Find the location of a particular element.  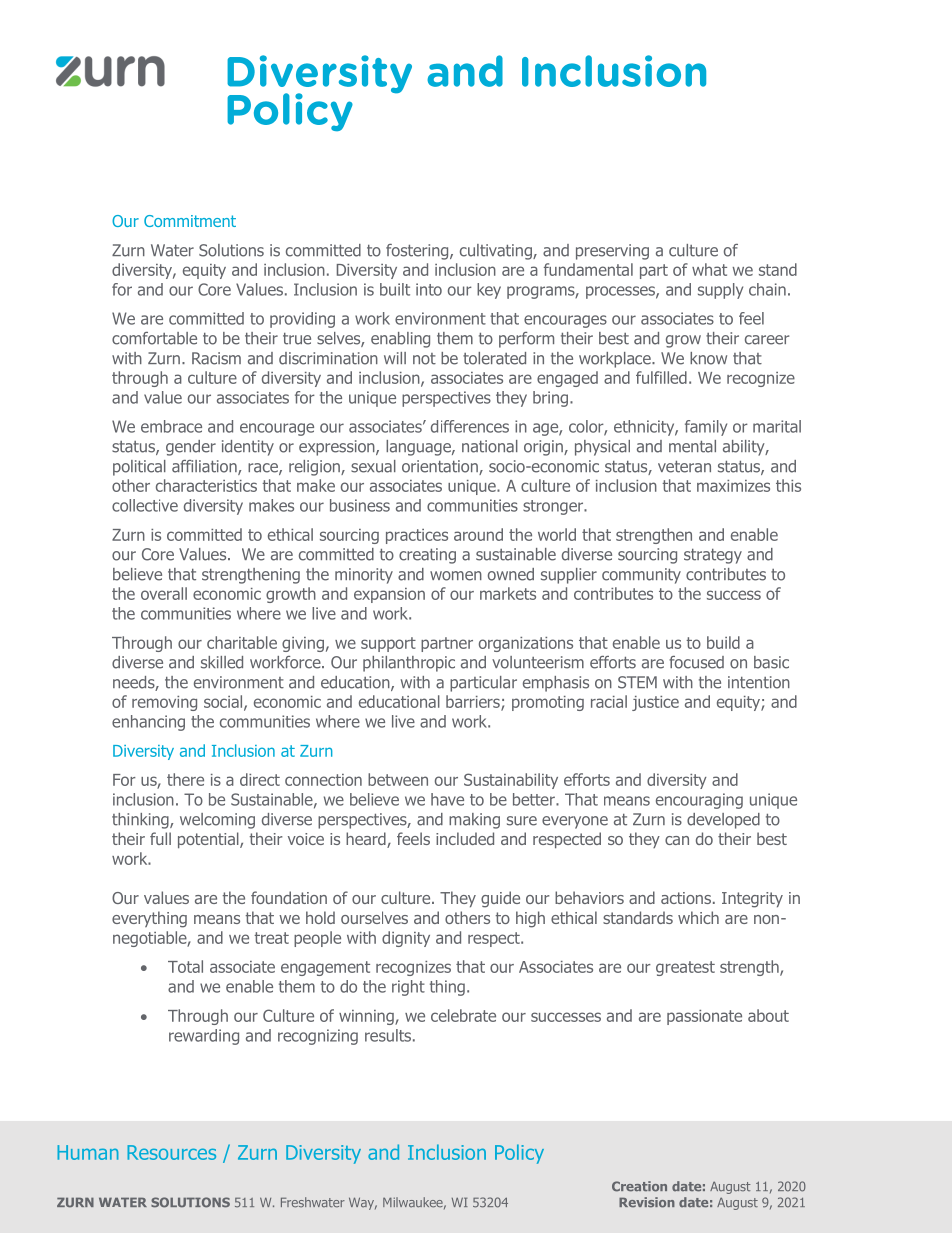

barriers is located at coordinates (474, 702).
